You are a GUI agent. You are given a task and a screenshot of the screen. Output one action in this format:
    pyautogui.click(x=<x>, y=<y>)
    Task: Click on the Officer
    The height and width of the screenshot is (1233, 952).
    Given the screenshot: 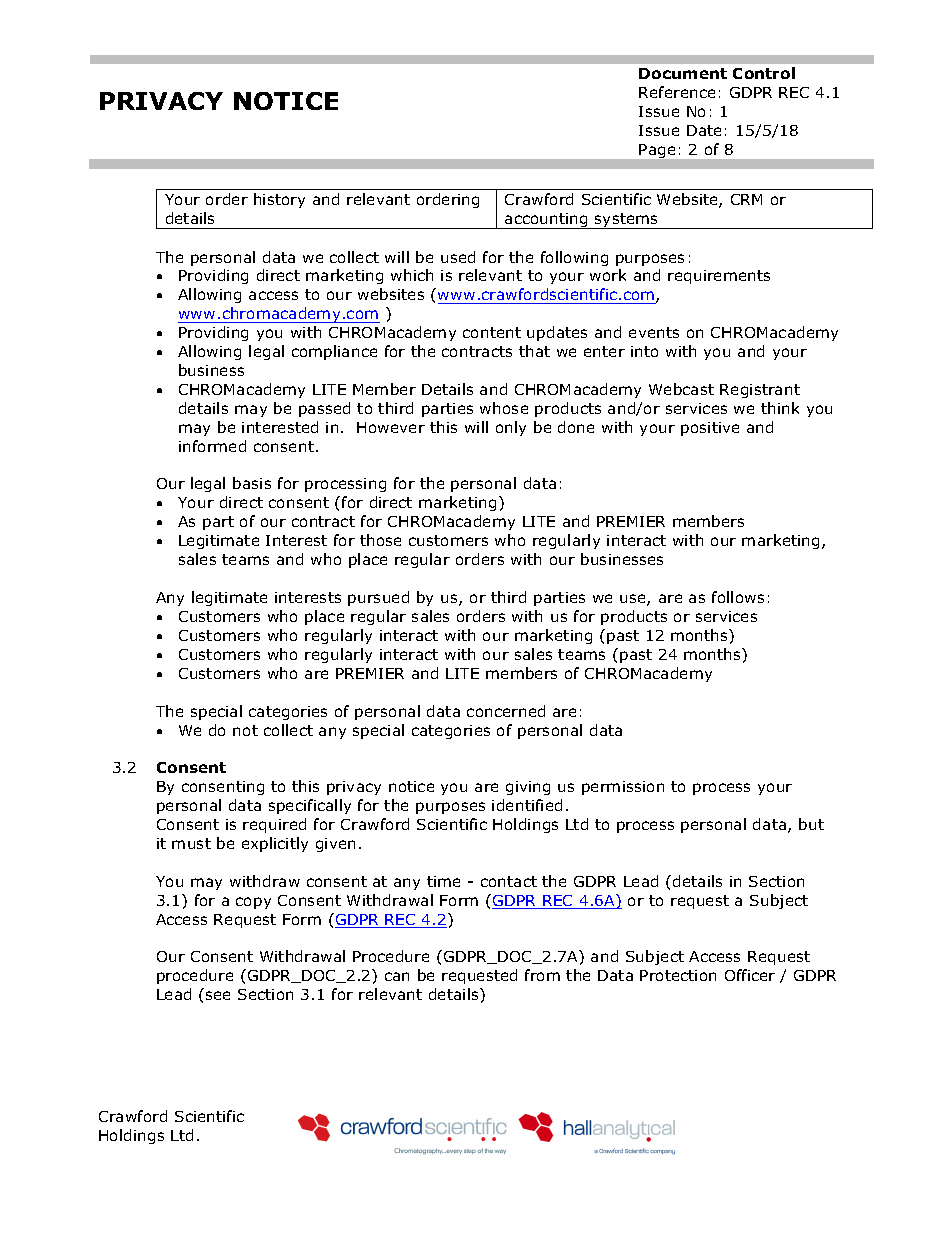 What is the action you would take?
    pyautogui.click(x=750, y=975)
